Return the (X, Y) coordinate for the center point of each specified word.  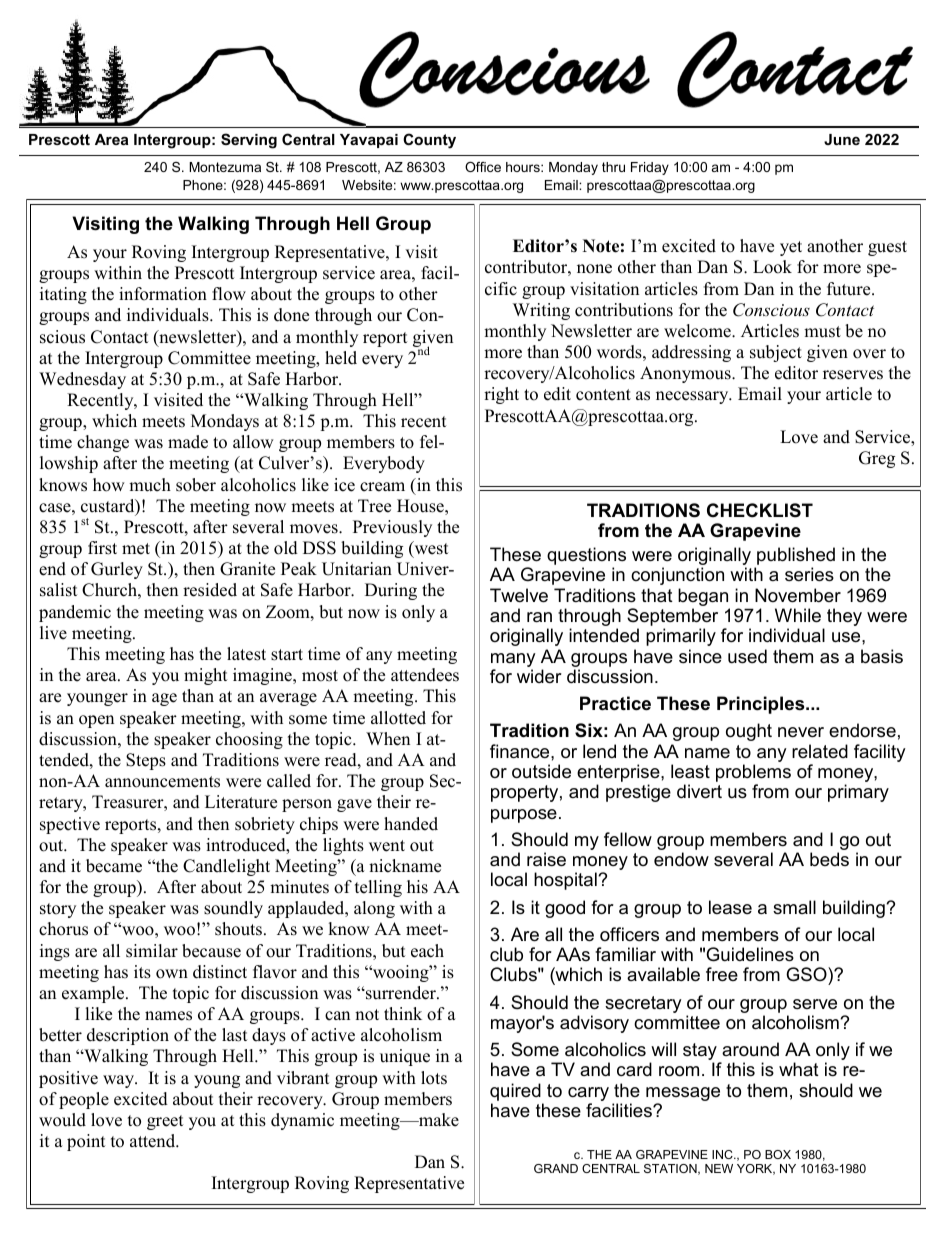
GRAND (556, 1168)
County (429, 141)
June (842, 139)
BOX (778, 1154)
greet (165, 1122)
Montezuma (225, 167)
